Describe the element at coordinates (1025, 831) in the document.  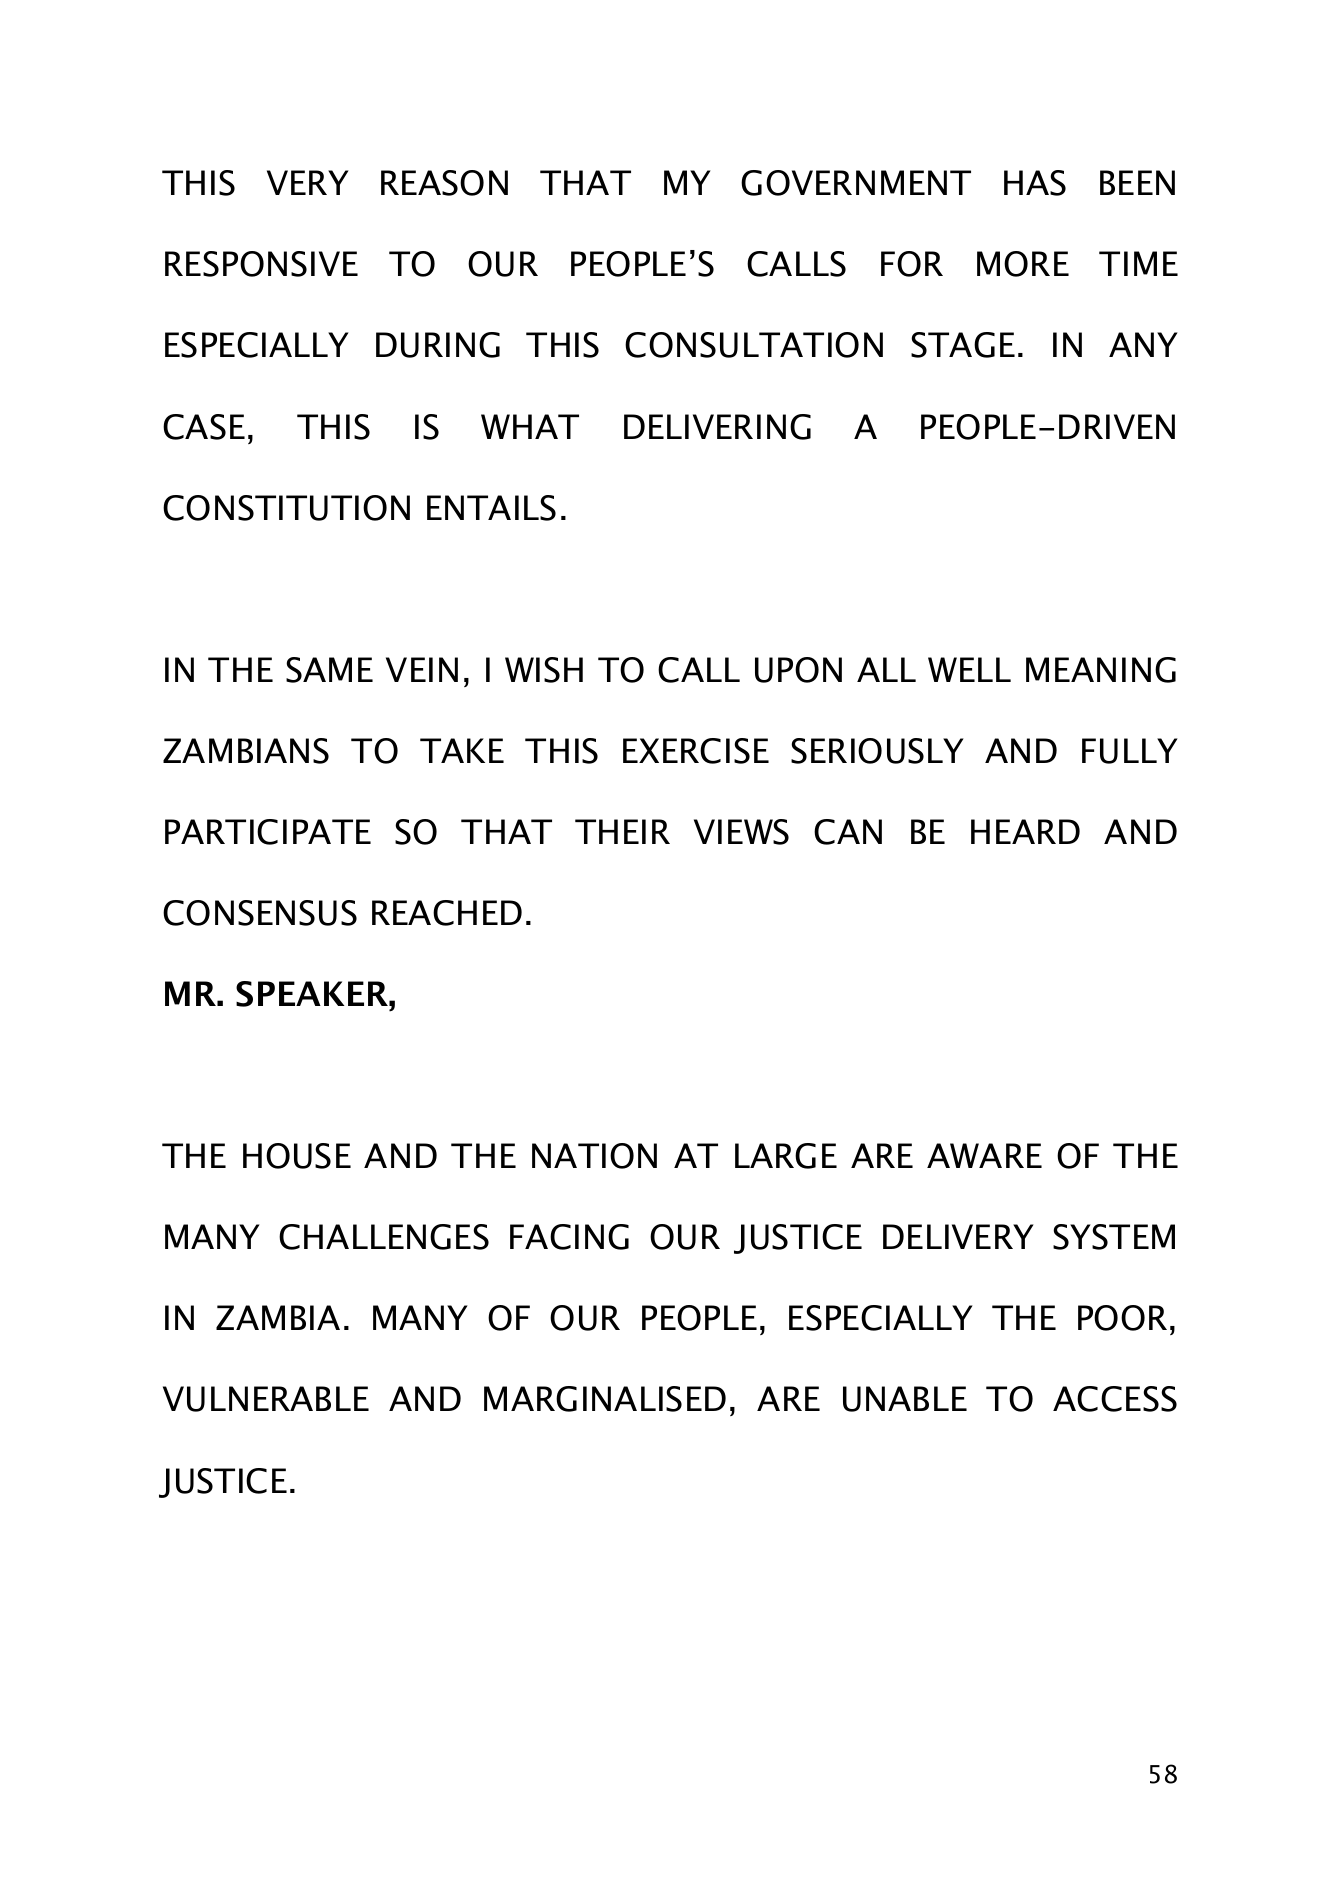
I see `HEARD` at that location.
